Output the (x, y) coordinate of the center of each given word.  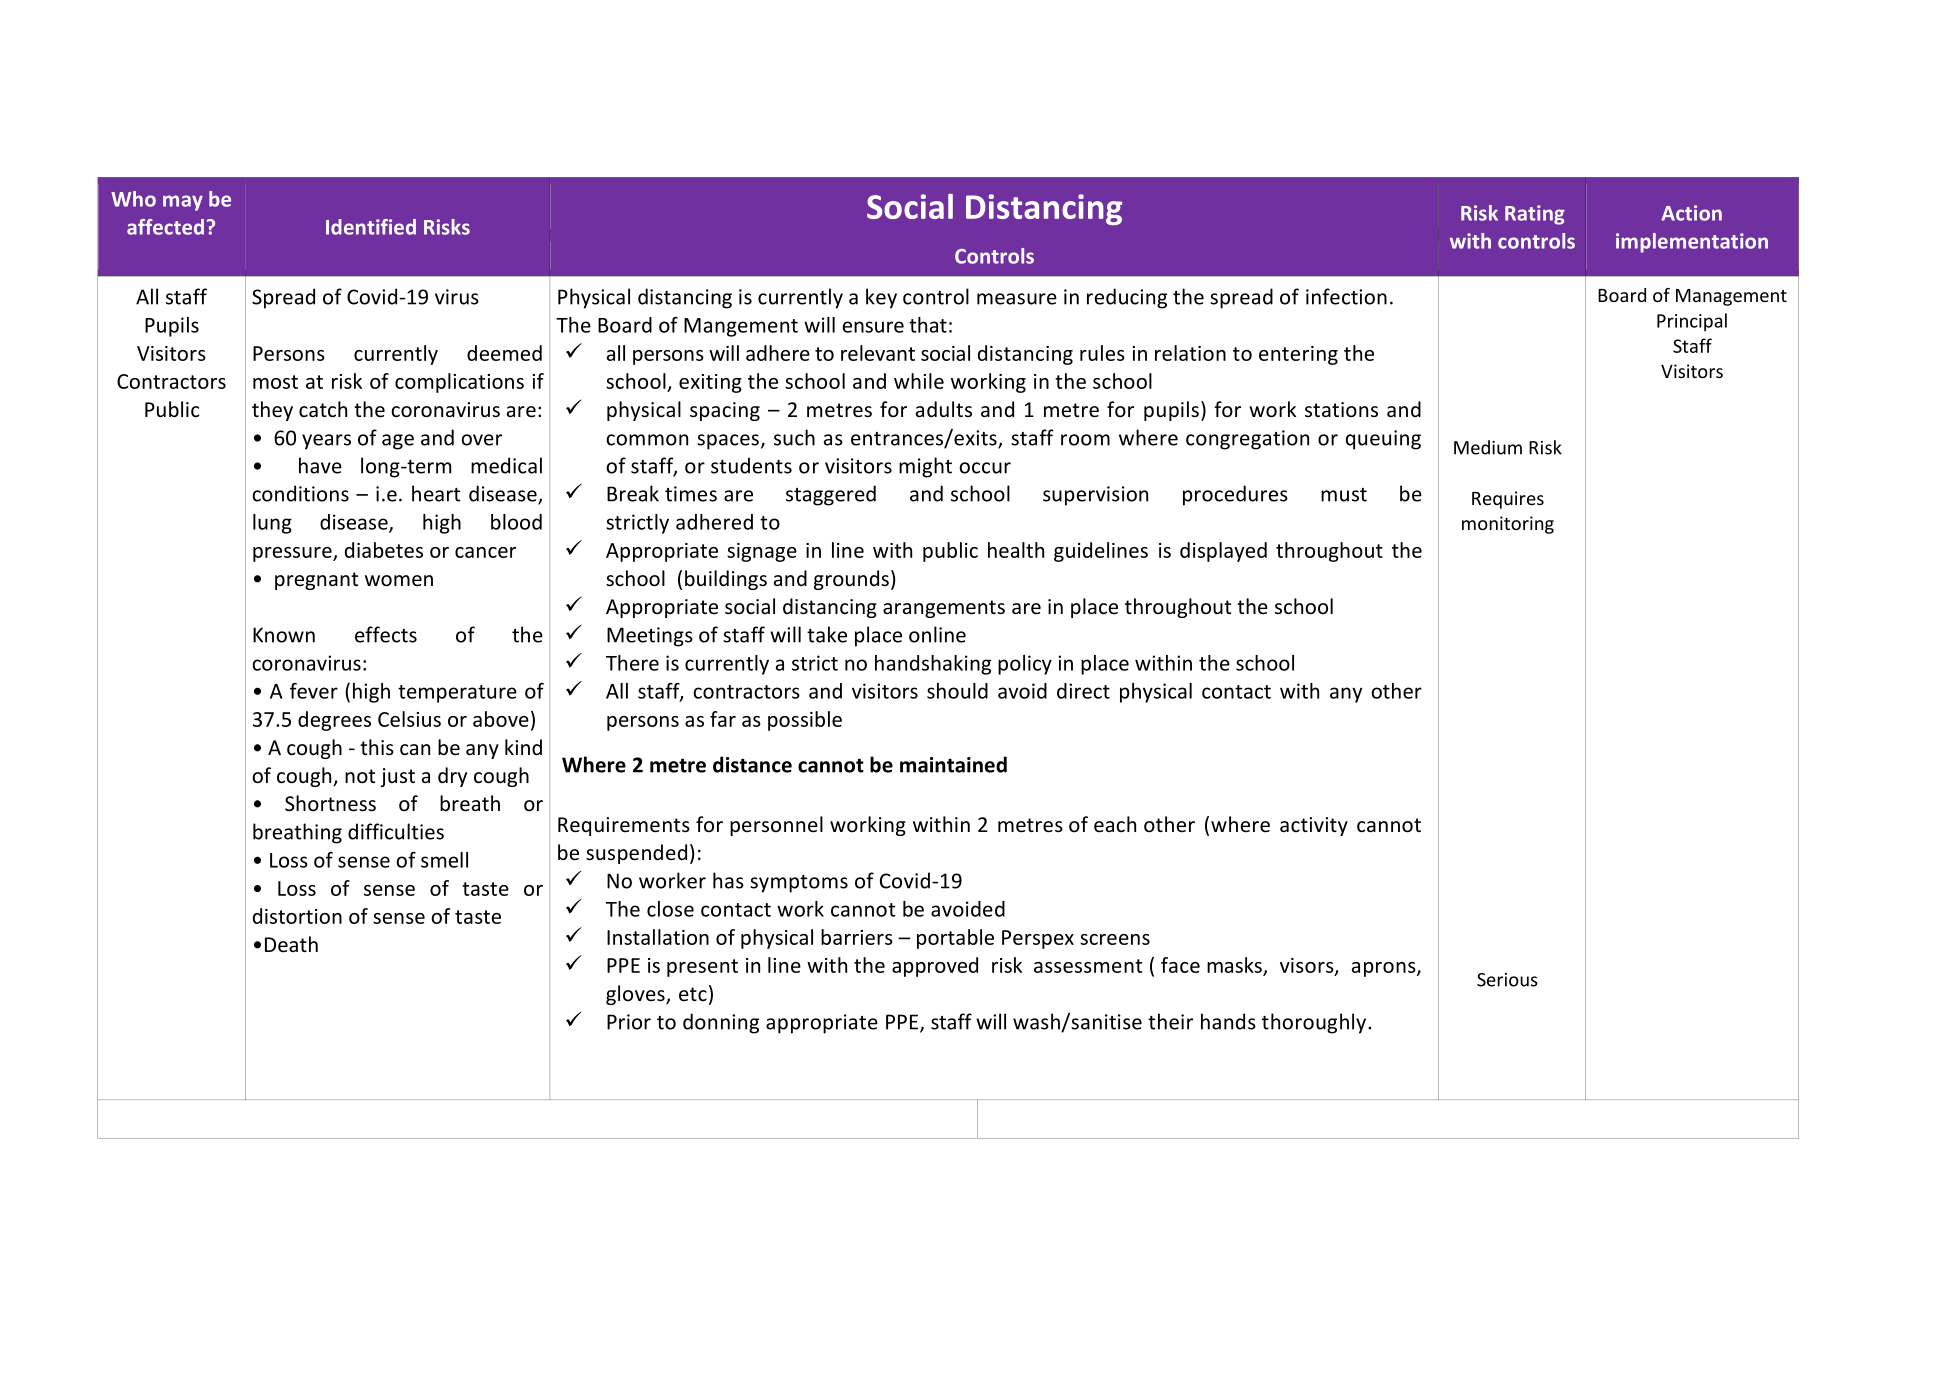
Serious (1507, 980)
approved (935, 967)
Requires (1508, 500)
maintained (953, 764)
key (881, 298)
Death (291, 944)
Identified (371, 227)
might (925, 467)
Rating (1535, 215)
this (377, 747)
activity (1314, 826)
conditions (300, 493)
